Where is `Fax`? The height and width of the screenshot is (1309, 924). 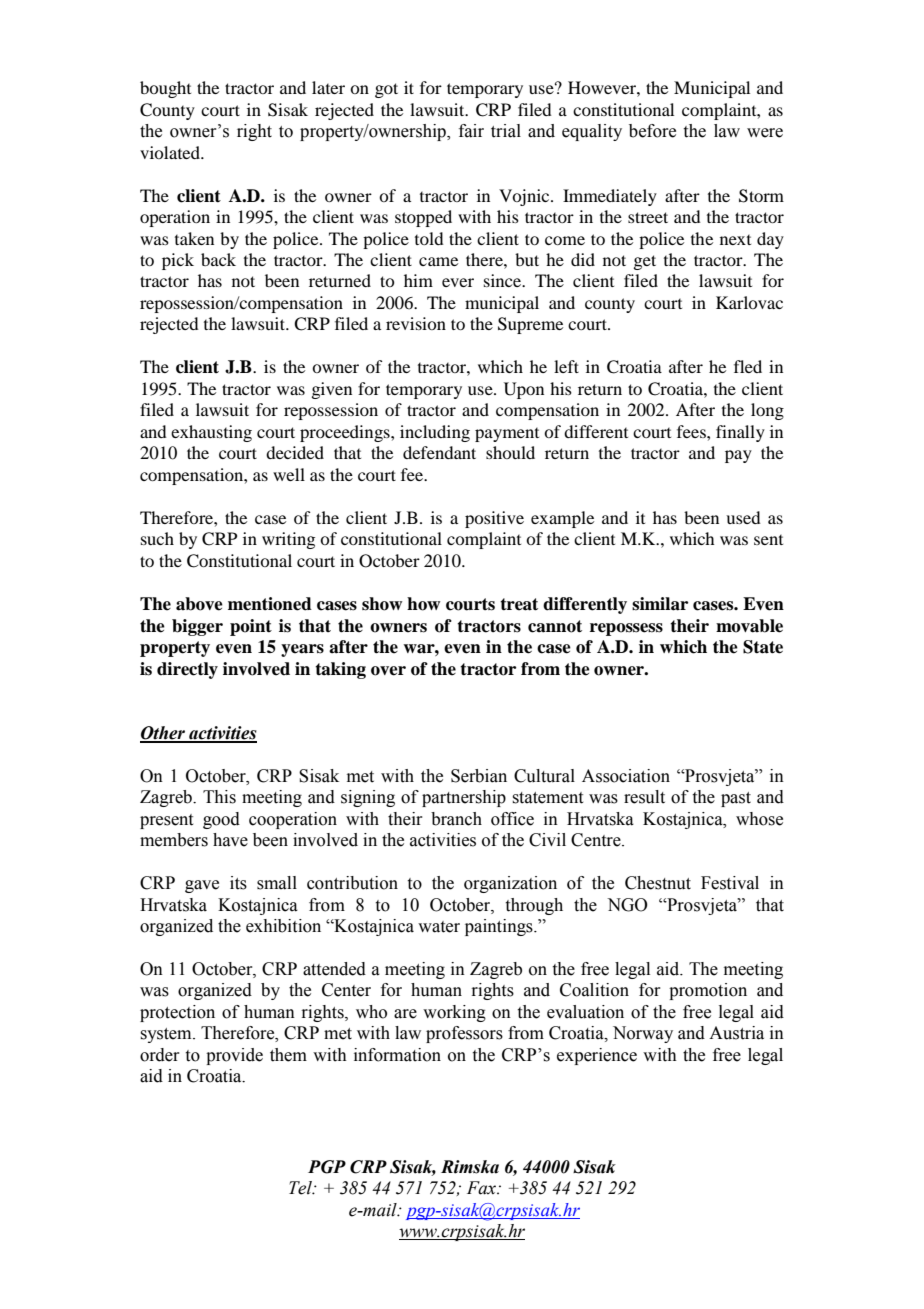
Fax is located at coordinates (483, 1188).
